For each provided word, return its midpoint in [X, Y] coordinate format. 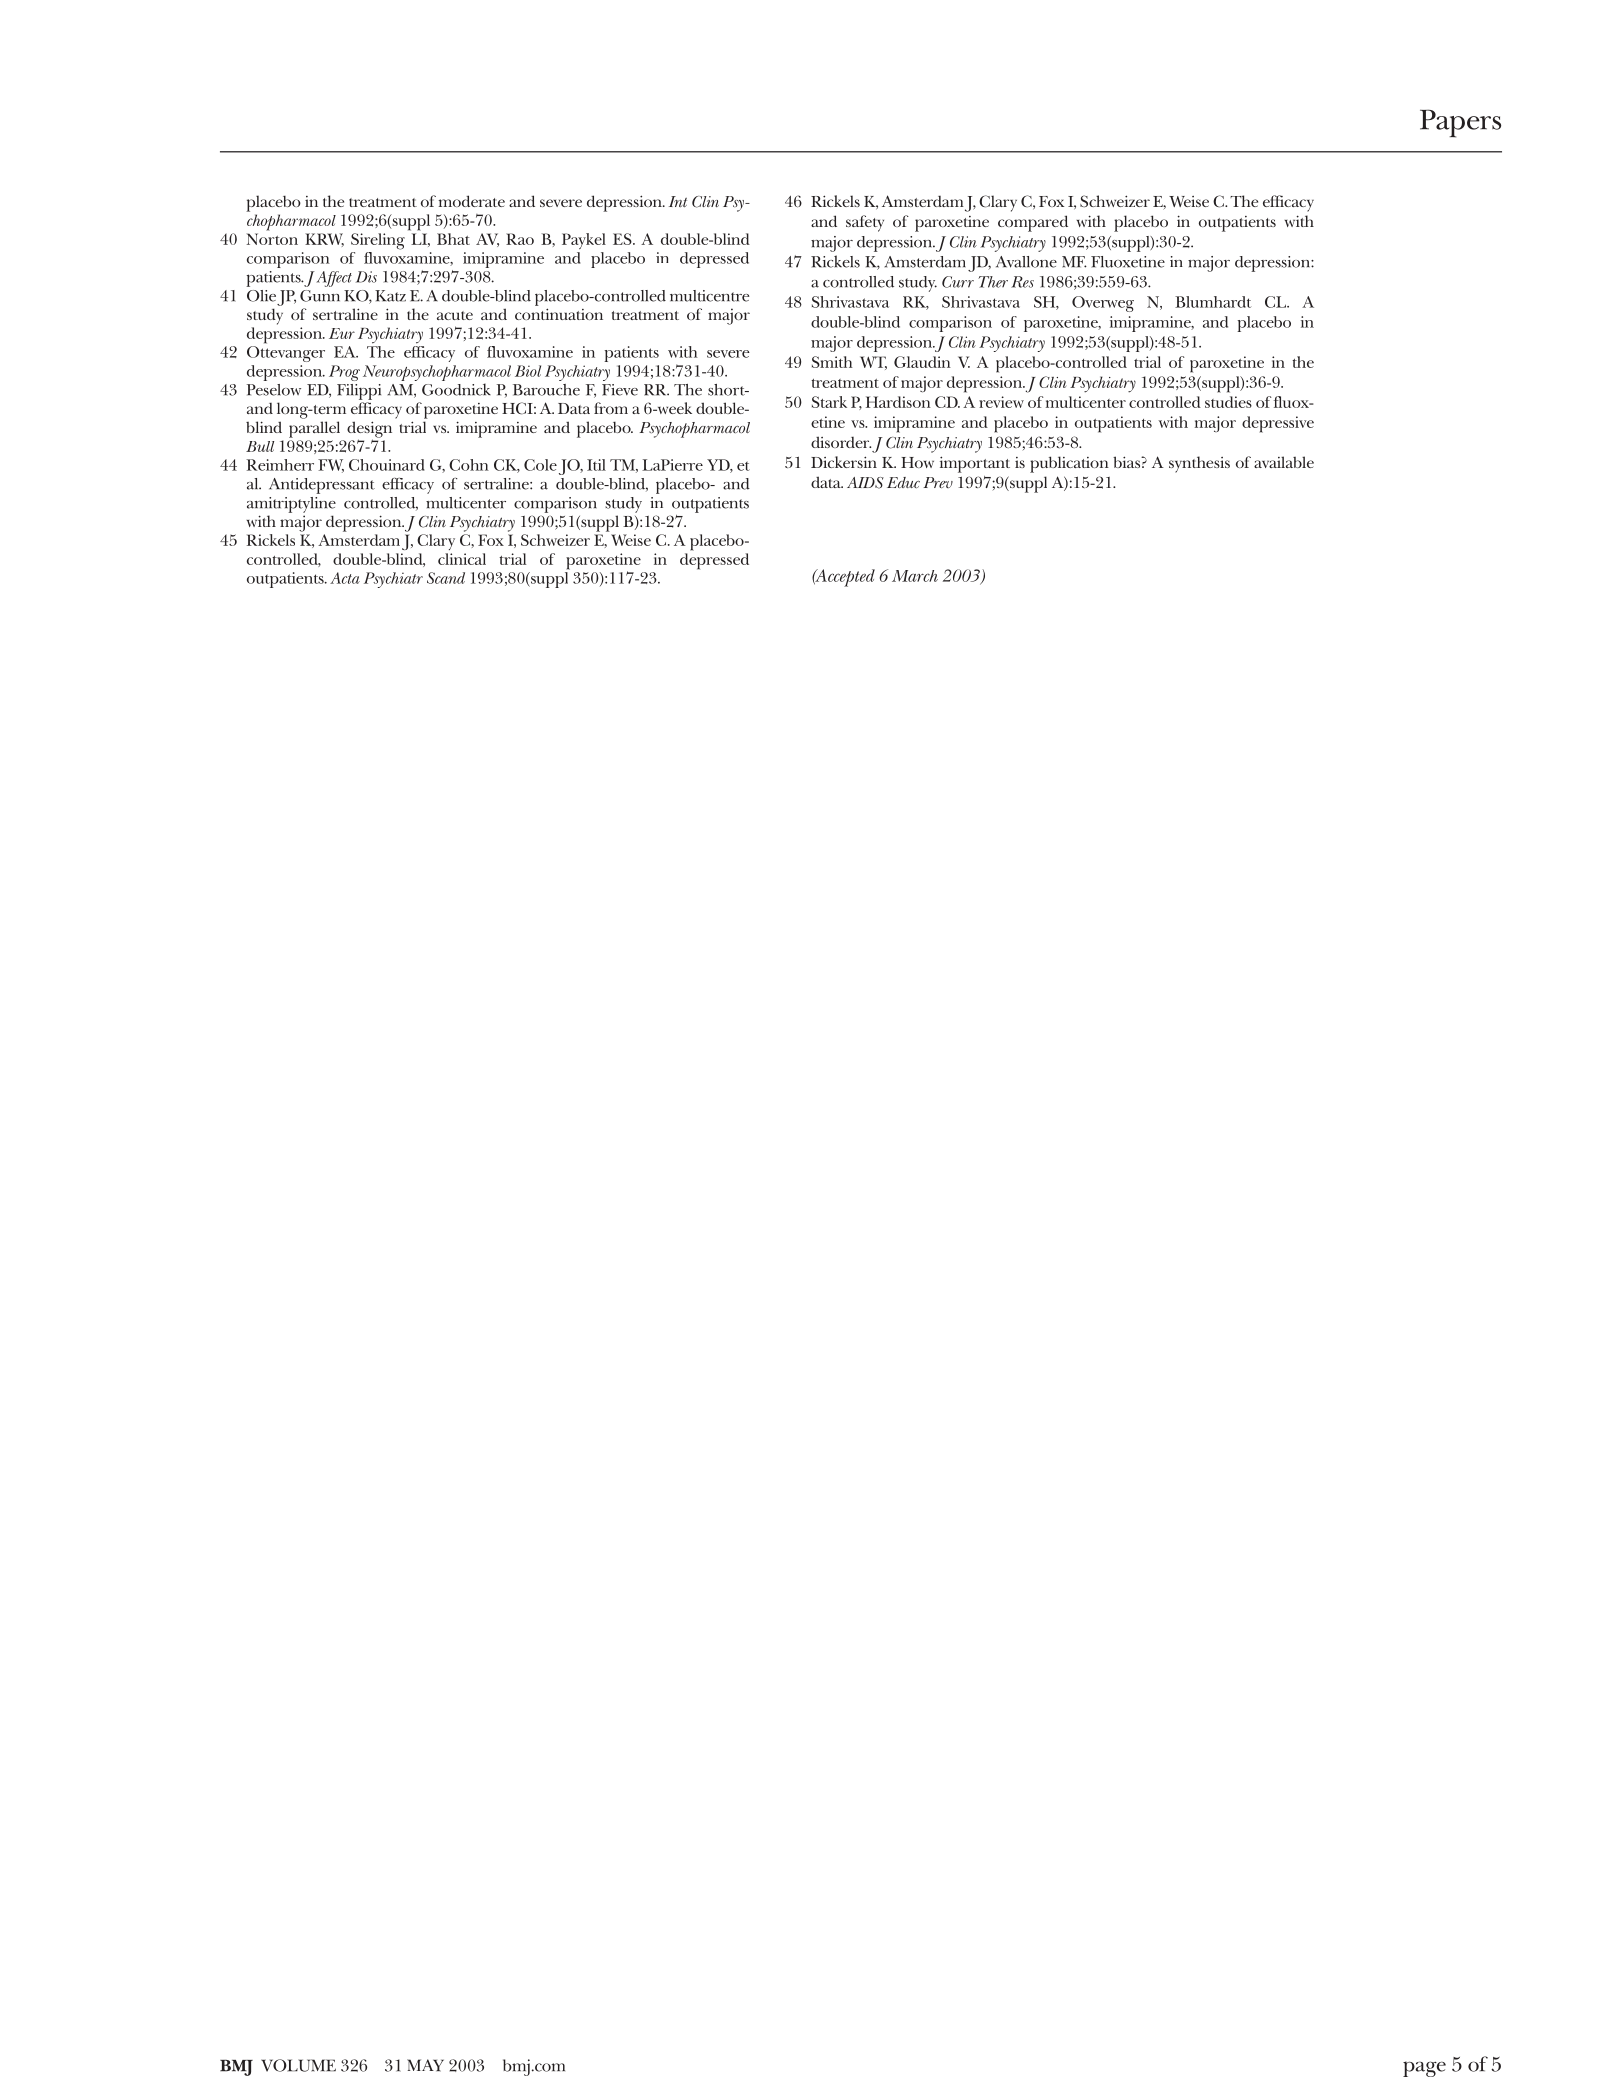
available [1284, 462]
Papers [1460, 123]
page [1424, 2069]
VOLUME [298, 2065]
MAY [425, 2065]
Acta [345, 578]
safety [865, 223]
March [915, 576]
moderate [472, 201]
